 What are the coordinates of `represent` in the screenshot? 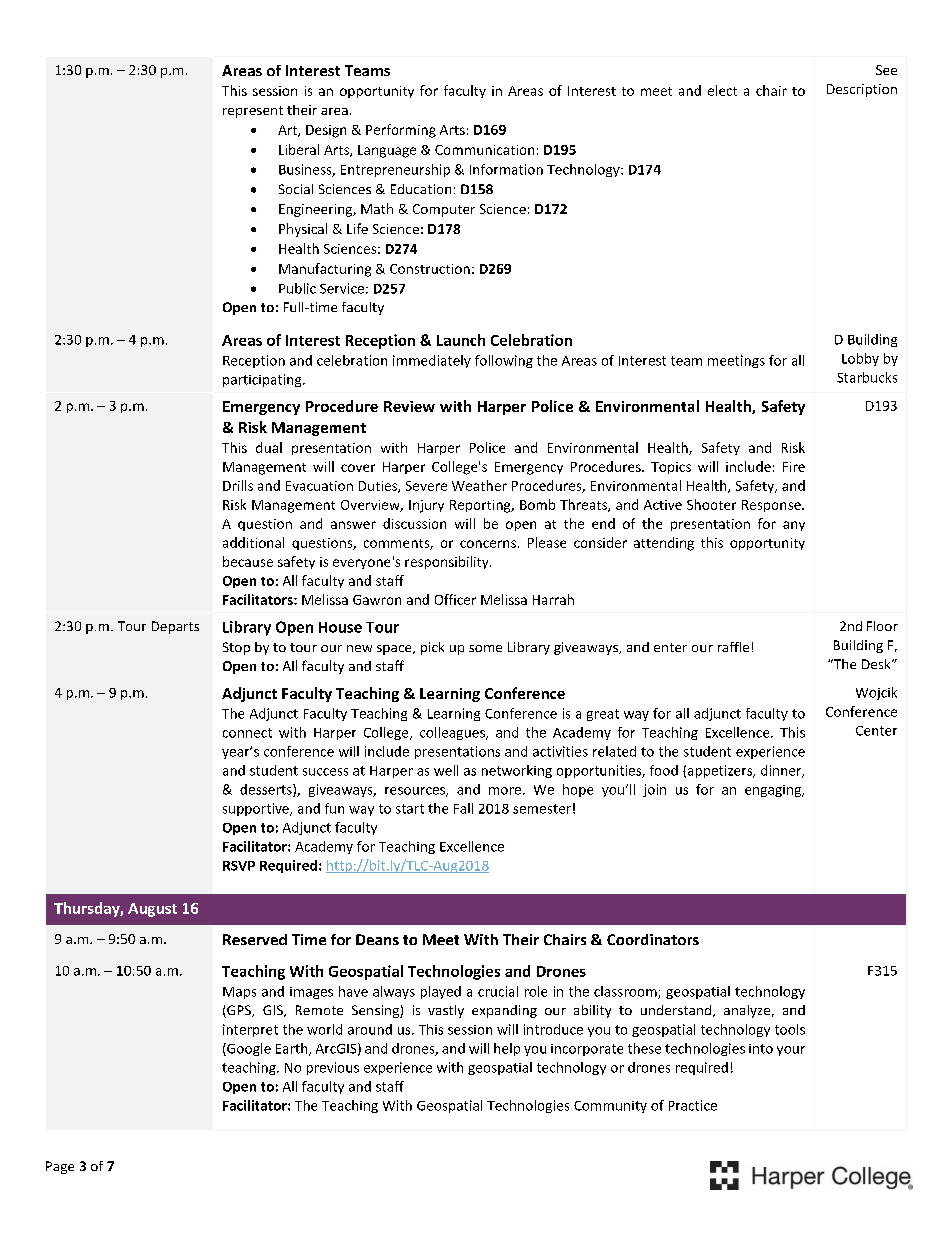 It's located at (253, 112).
